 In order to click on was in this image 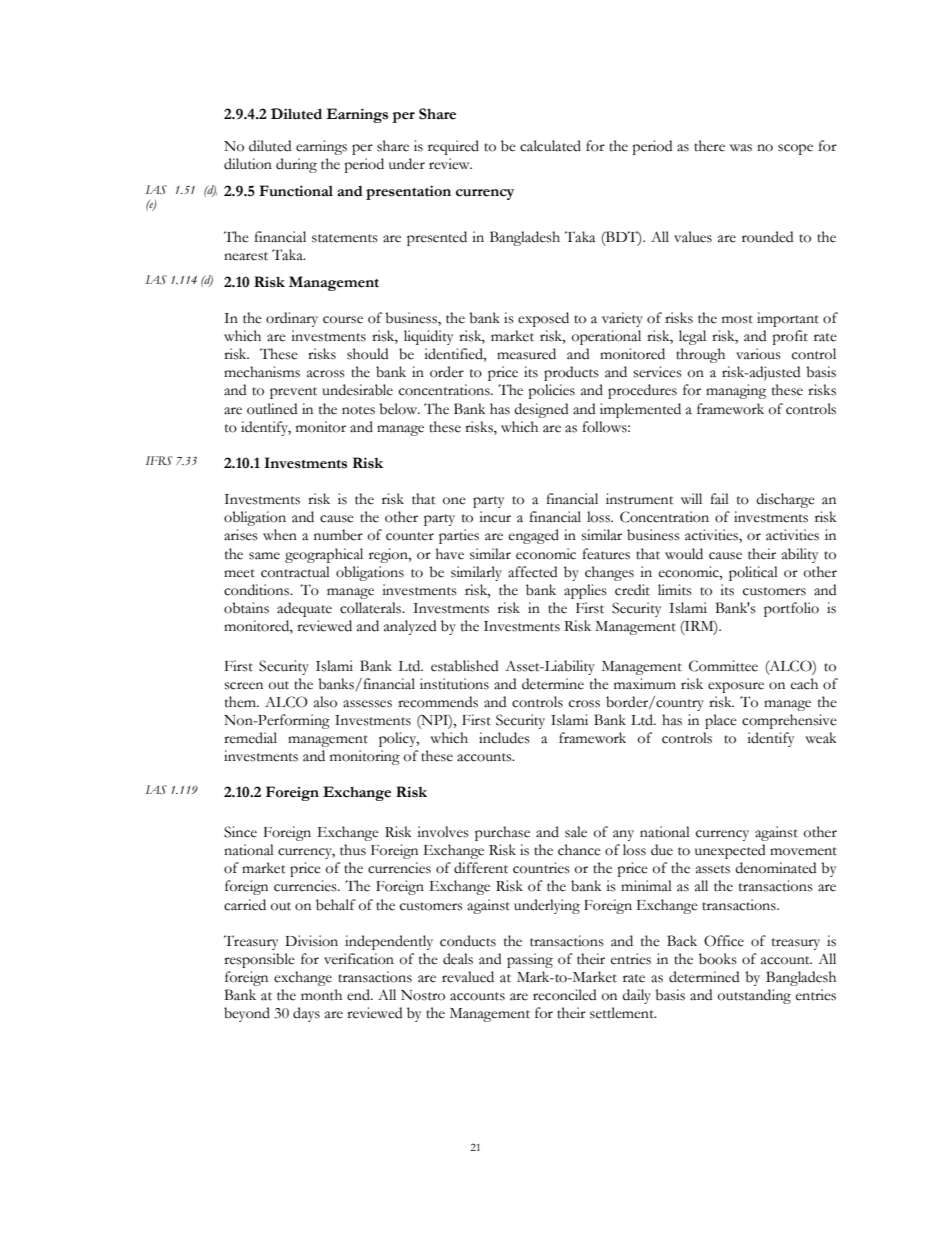, I will do `click(741, 148)`.
